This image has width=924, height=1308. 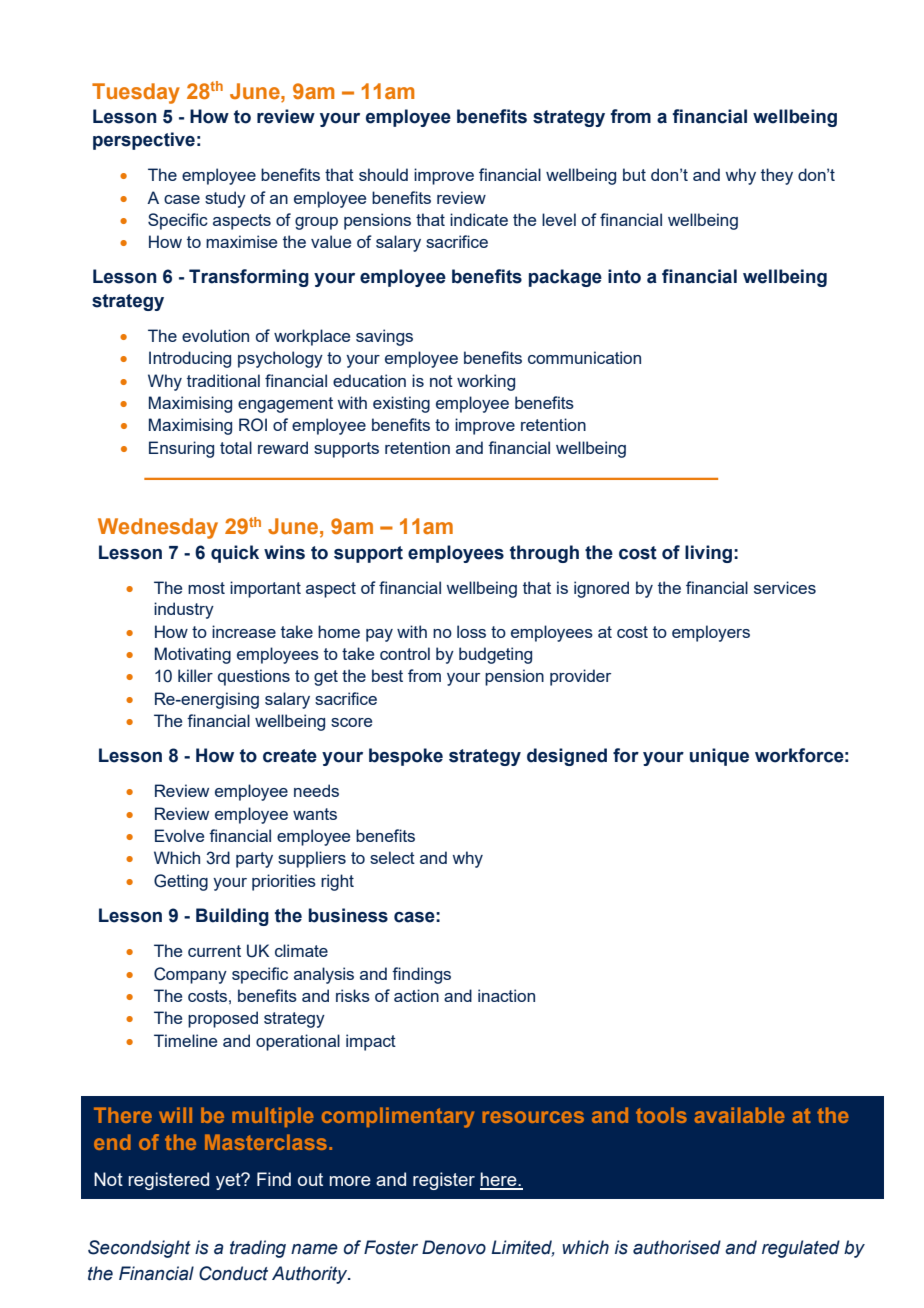 What do you see at coordinates (544, 554) in the image?
I see `through` at bounding box center [544, 554].
